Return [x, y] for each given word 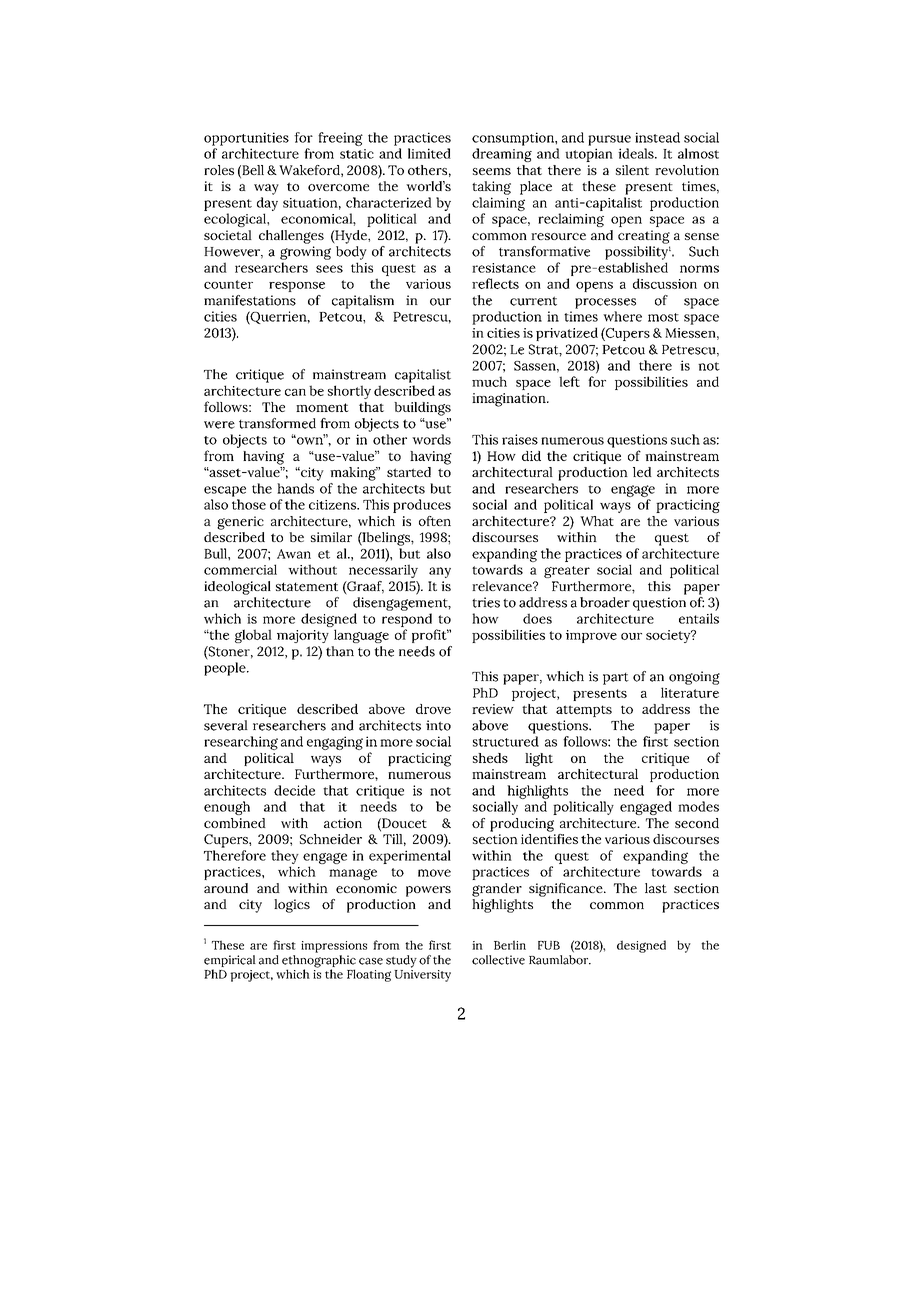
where [622, 316]
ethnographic [319, 962]
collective [498, 960]
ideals [637, 153]
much [489, 381]
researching [241, 743]
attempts [584, 711]
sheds [490, 758]
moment [322, 407]
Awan [294, 554]
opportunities [246, 139]
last [656, 888]
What [597, 521]
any [440, 572]
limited [429, 153]
